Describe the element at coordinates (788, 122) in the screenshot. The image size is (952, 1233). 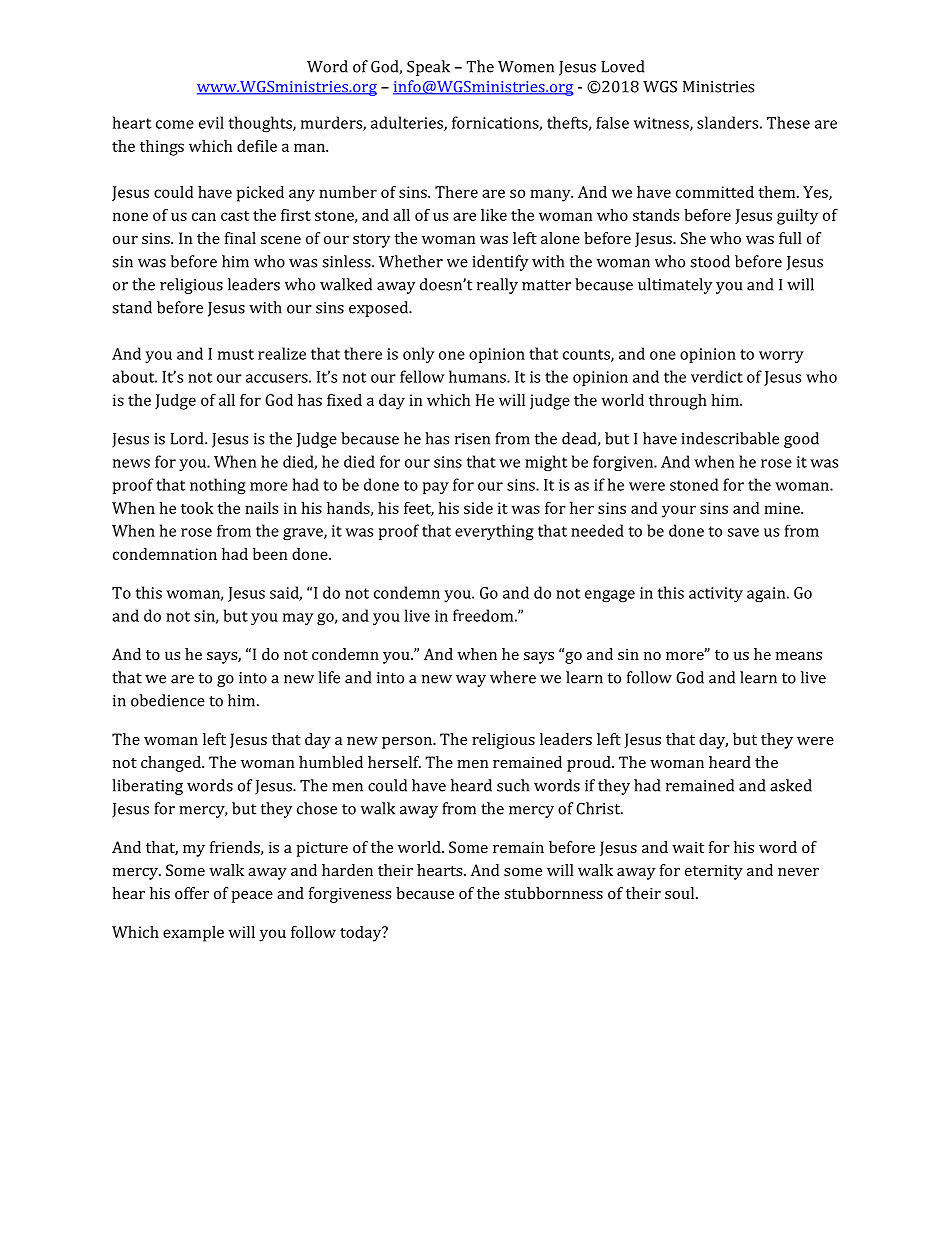
I see `These` at that location.
